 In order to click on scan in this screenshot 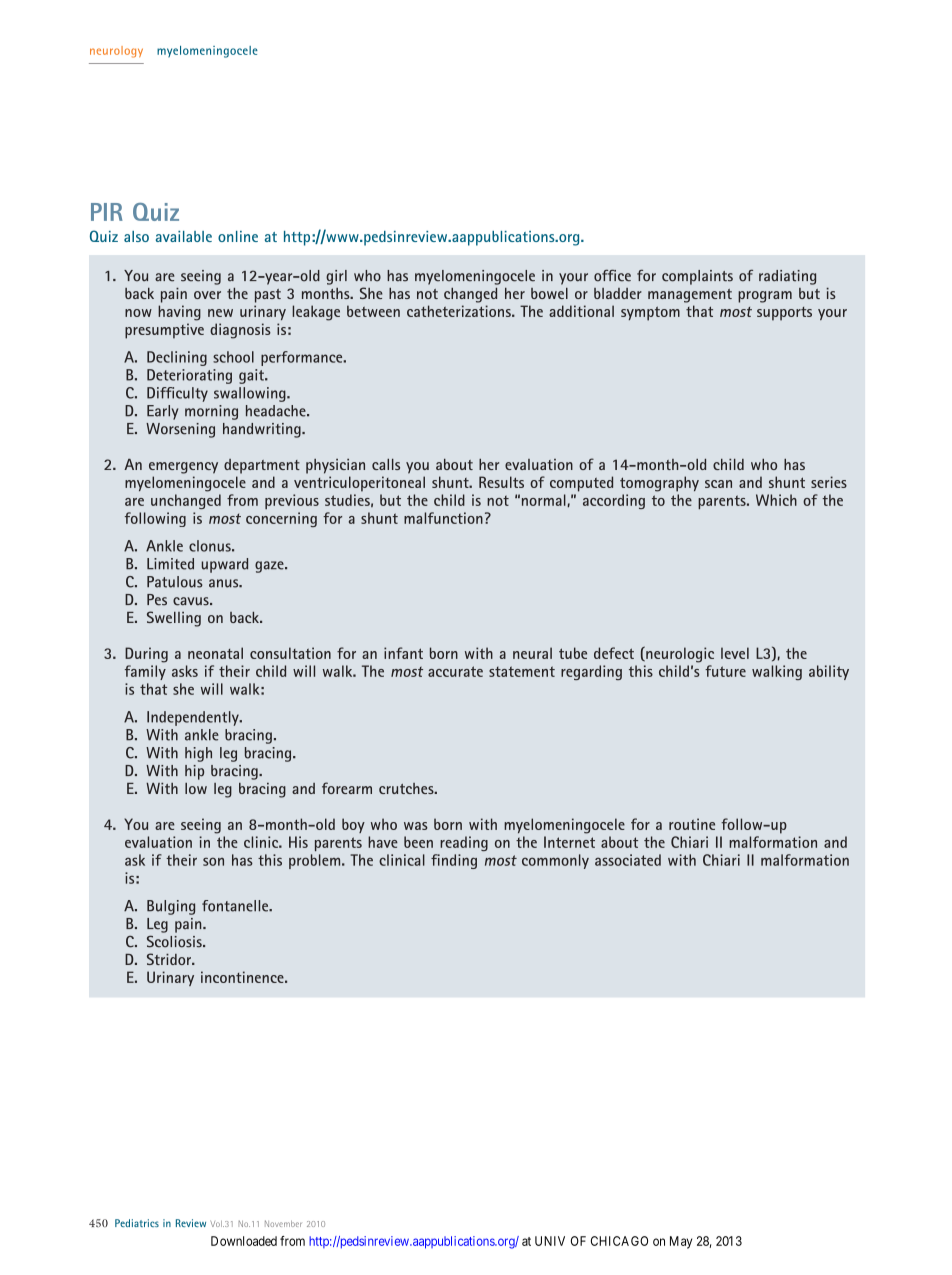, I will do `click(718, 484)`.
